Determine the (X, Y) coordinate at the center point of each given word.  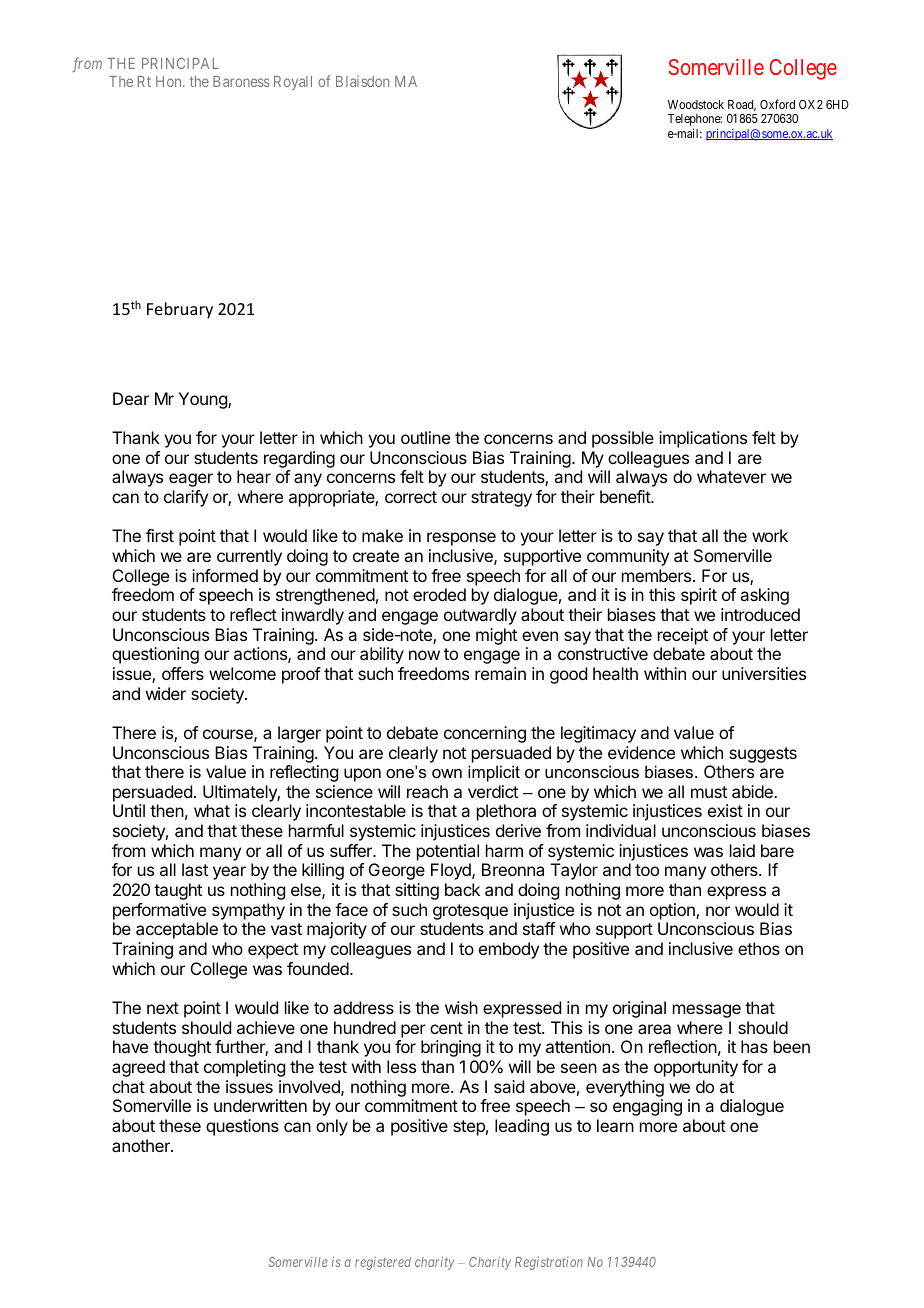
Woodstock (696, 104)
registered (383, 1263)
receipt (683, 636)
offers (183, 673)
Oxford (777, 104)
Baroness (241, 81)
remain (500, 673)
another (142, 1145)
